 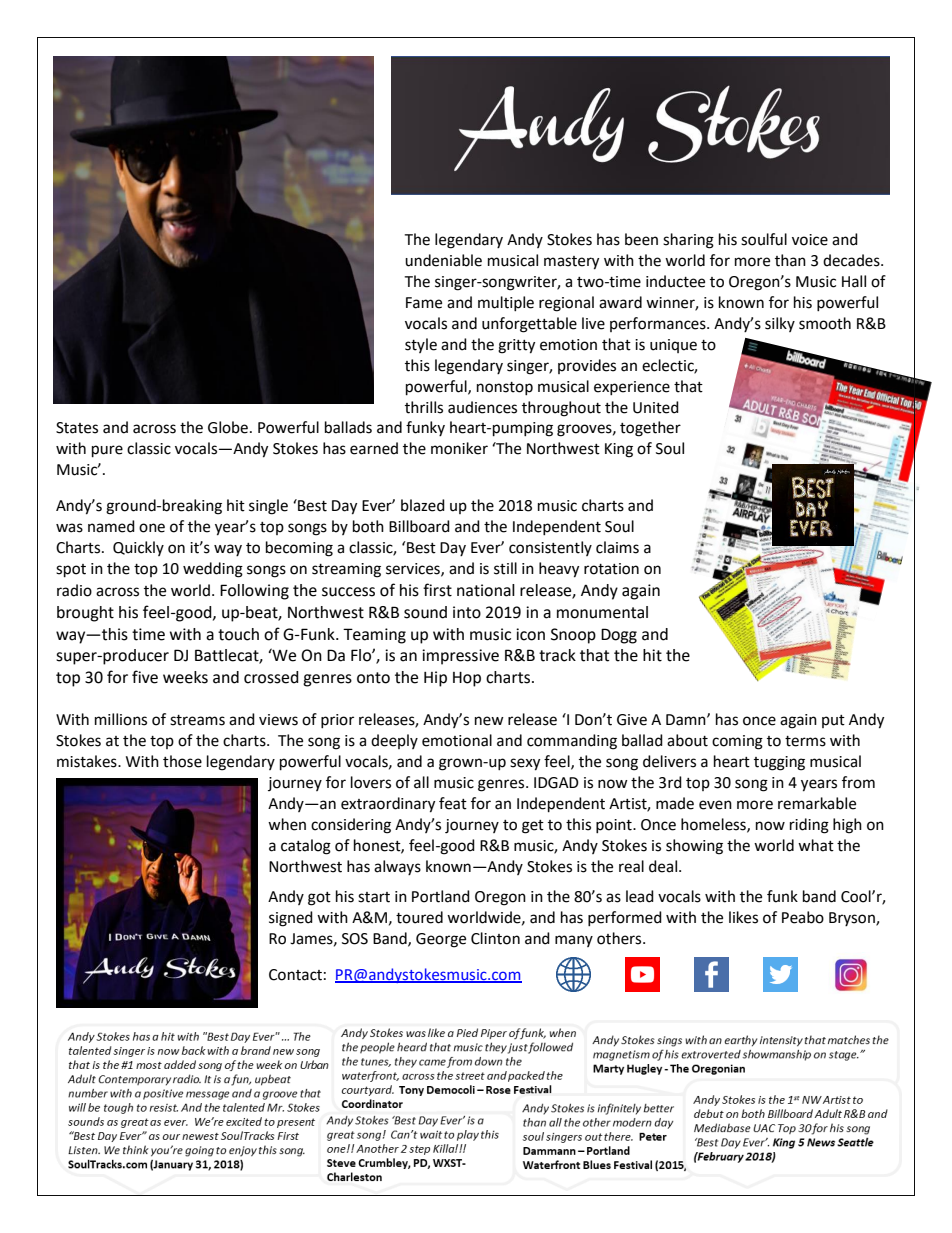 What do you see at coordinates (295, 975) in the screenshot?
I see `Contact` at bounding box center [295, 975].
